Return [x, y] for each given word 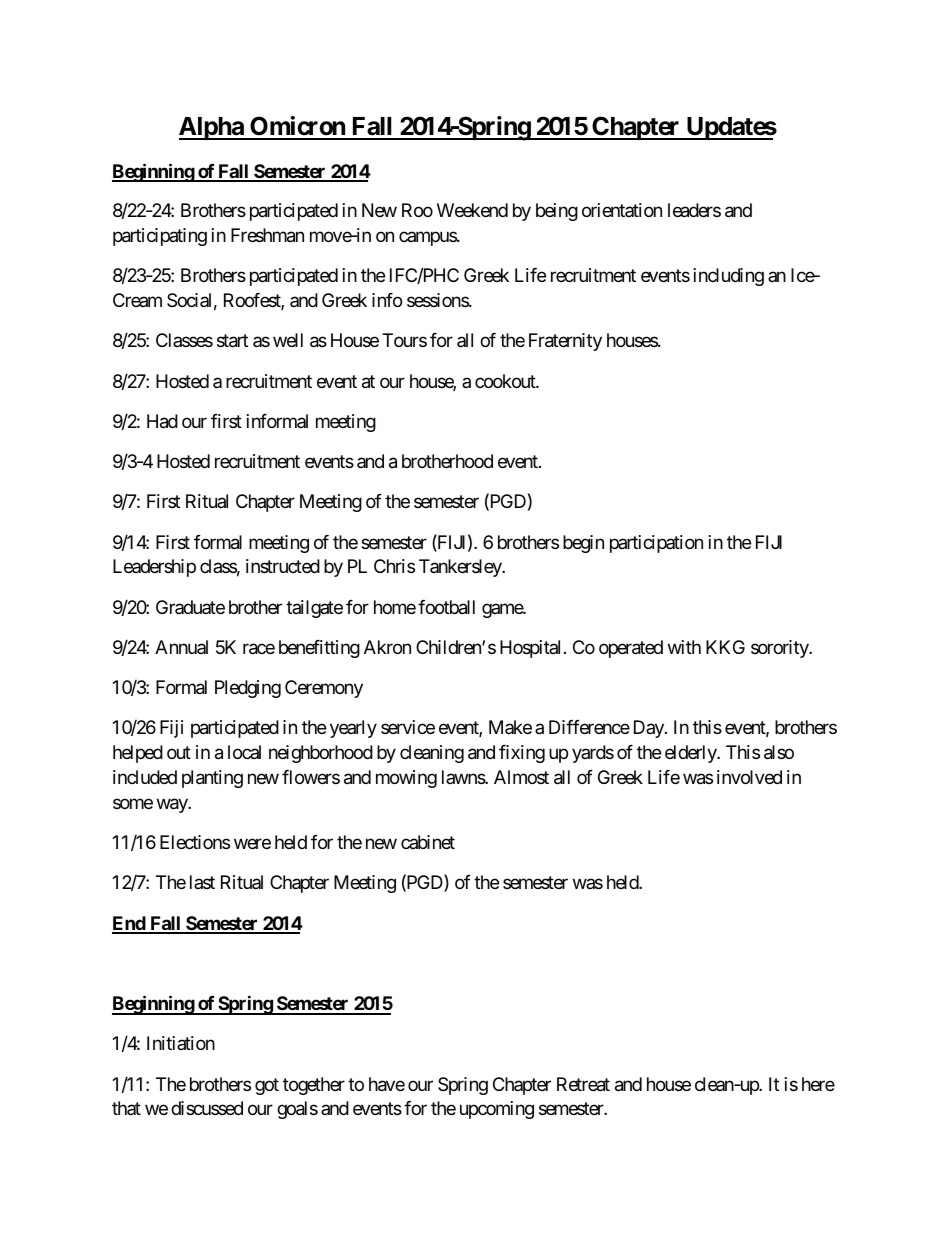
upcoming [497, 1110]
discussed [207, 1108]
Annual [181, 647]
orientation [622, 210]
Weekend [472, 210]
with [684, 647]
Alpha [212, 128]
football [446, 607]
